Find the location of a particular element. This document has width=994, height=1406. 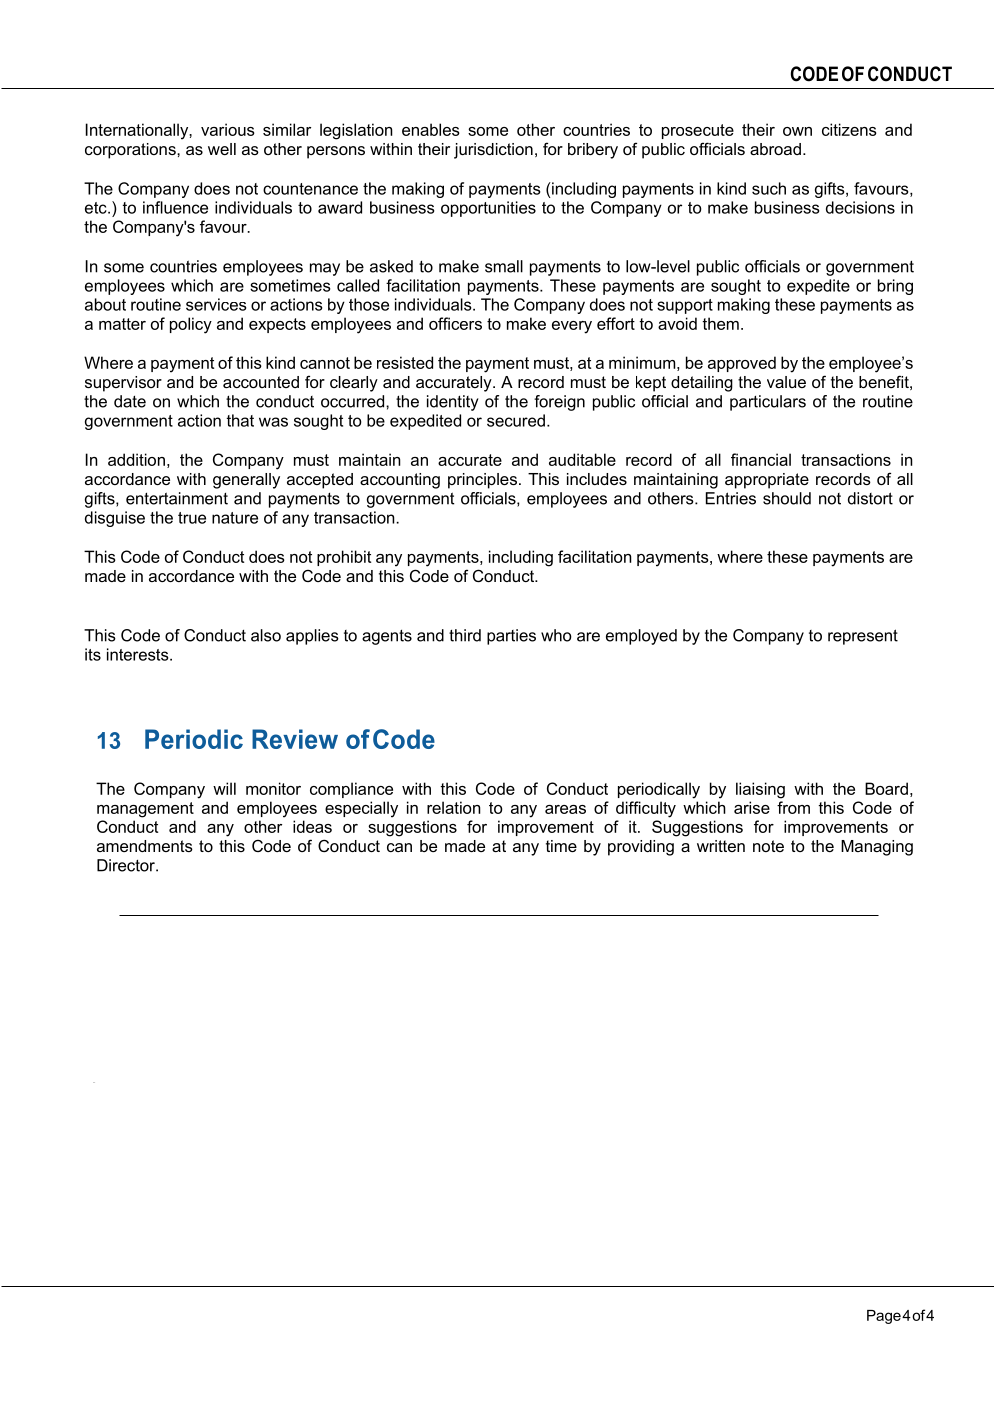

well is located at coordinates (222, 149).
